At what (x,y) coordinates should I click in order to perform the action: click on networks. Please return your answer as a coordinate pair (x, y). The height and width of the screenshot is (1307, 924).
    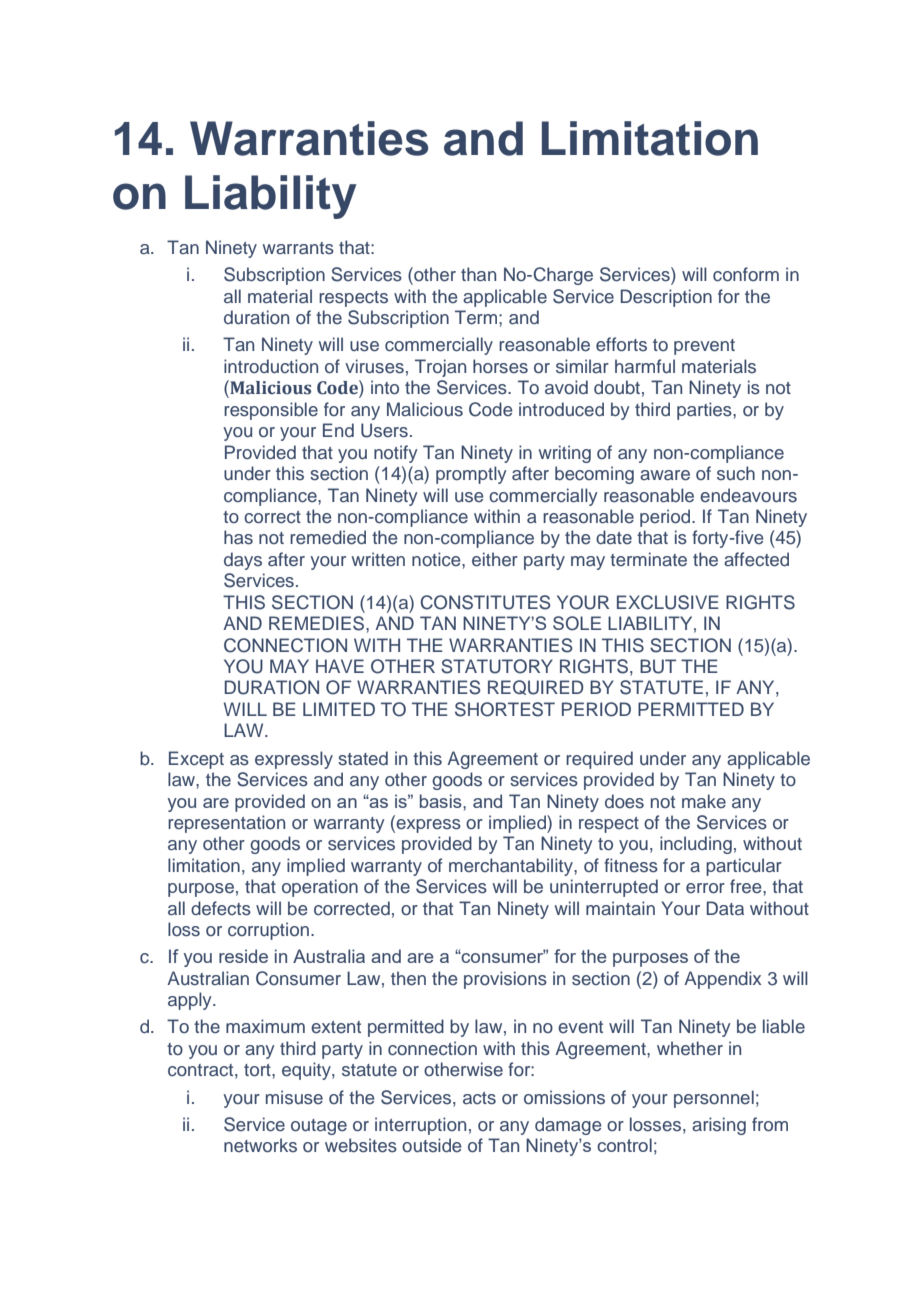
    Looking at the image, I should click on (260, 1145).
